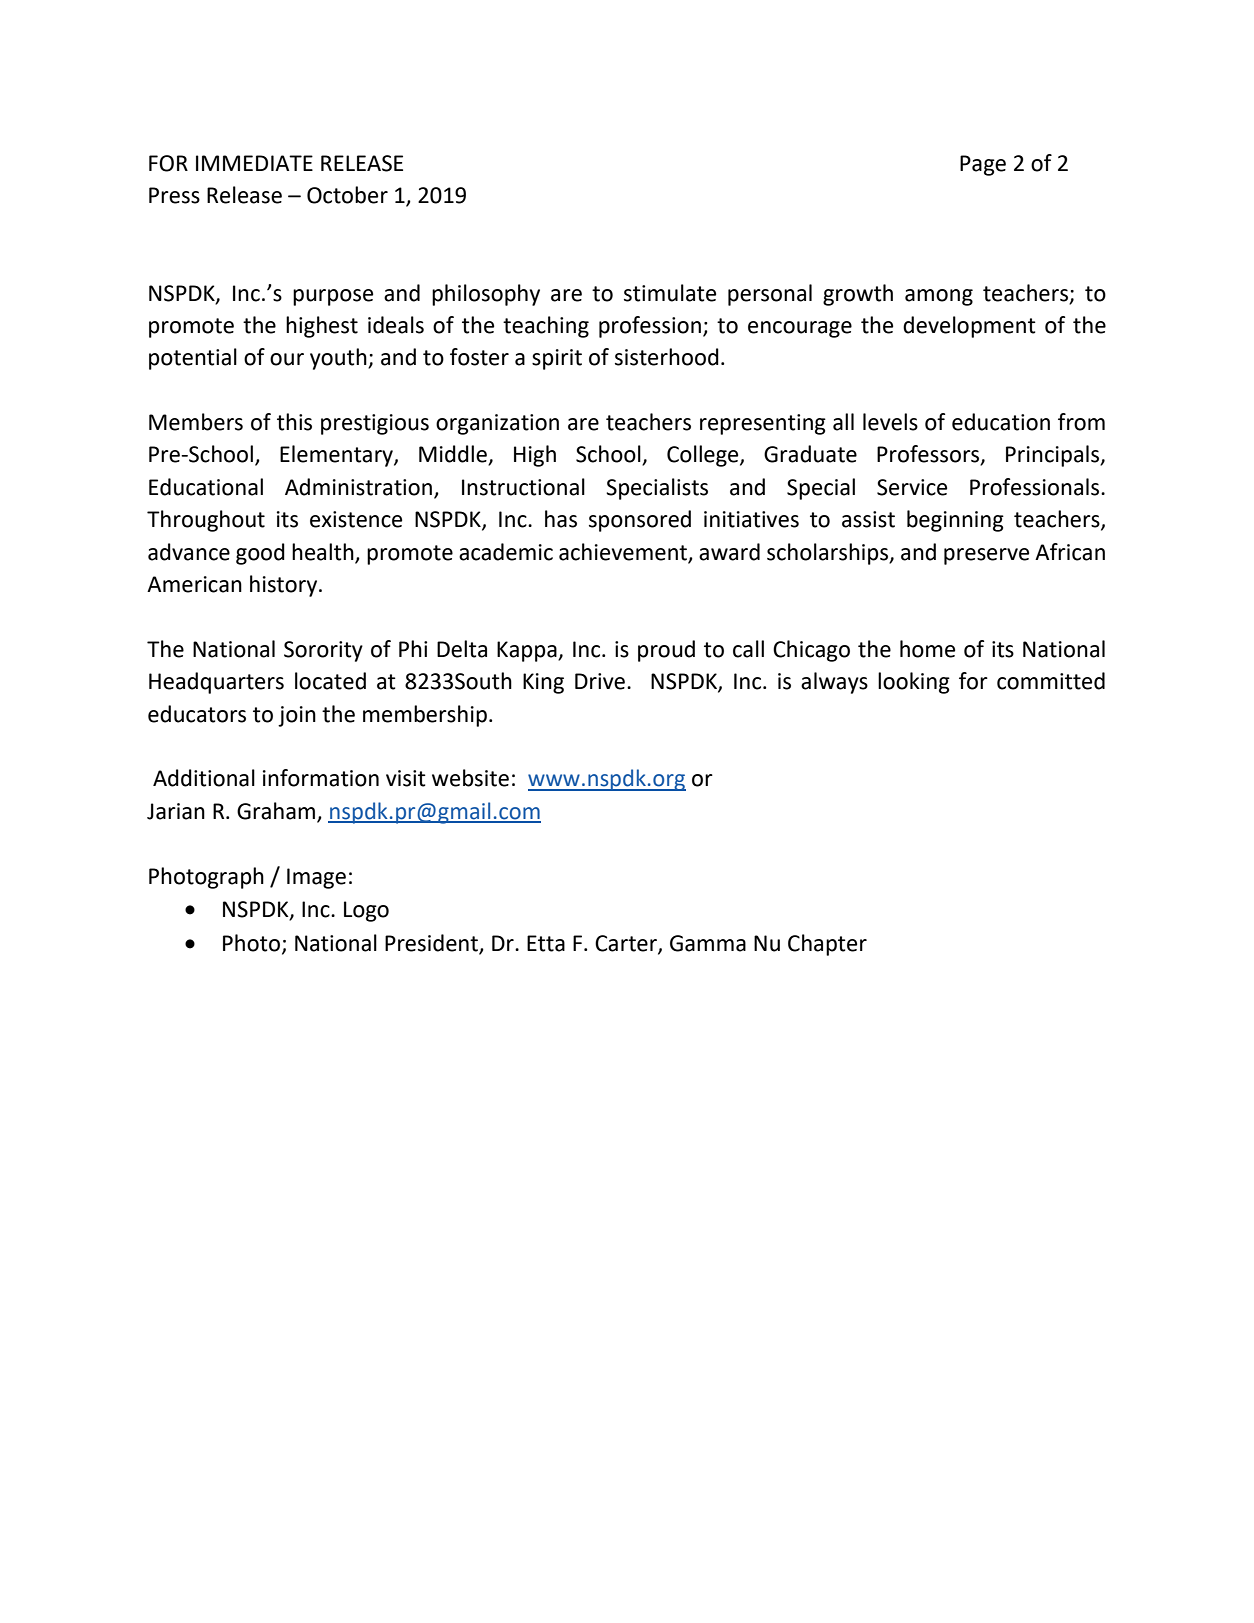 The width and height of the screenshot is (1254, 1623). What do you see at coordinates (986, 556) in the screenshot?
I see `preserve` at bounding box center [986, 556].
